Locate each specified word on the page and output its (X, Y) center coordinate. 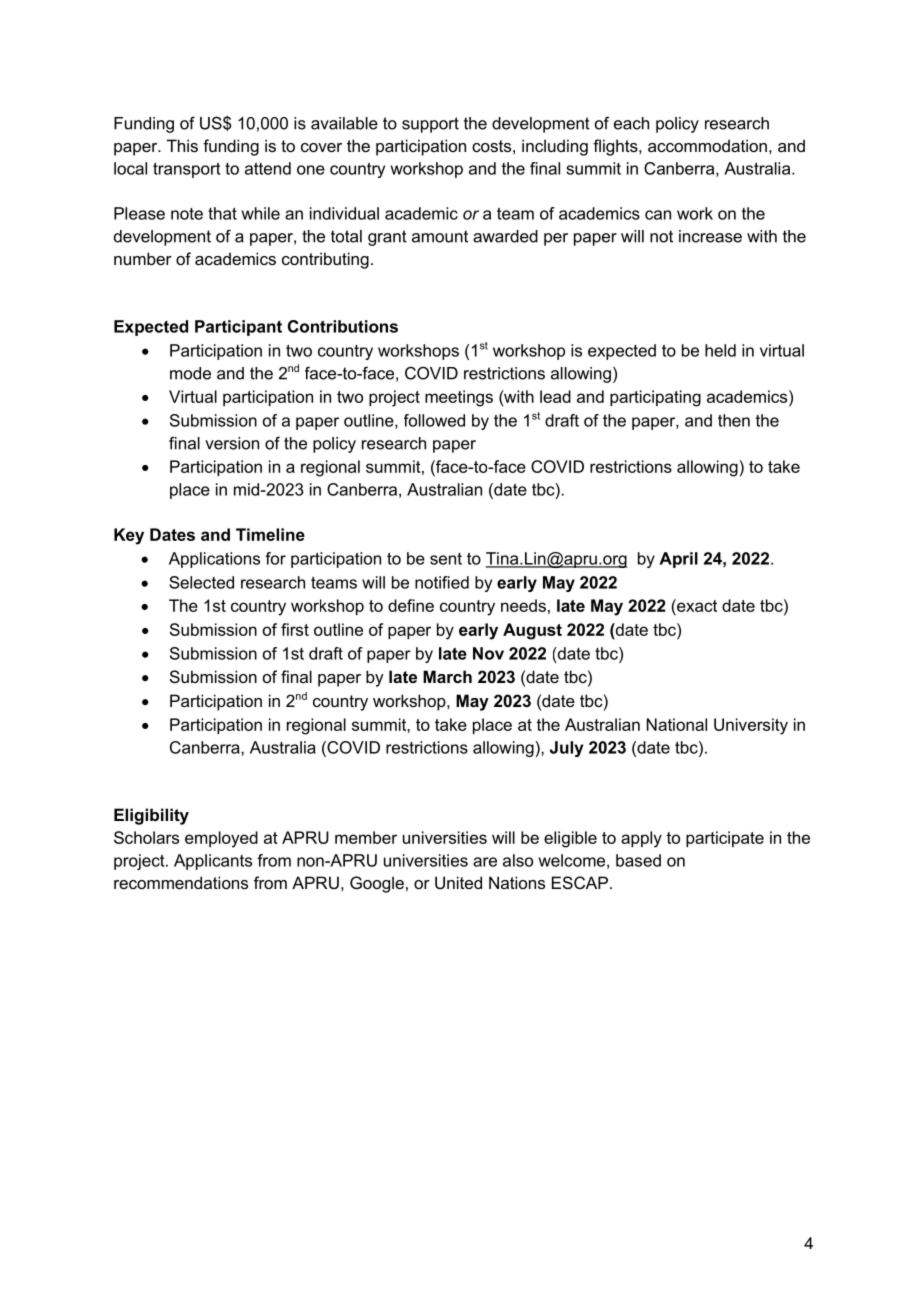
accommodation (707, 145)
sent (446, 559)
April (678, 560)
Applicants (213, 862)
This (182, 145)
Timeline (270, 534)
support (430, 125)
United (458, 882)
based (638, 860)
